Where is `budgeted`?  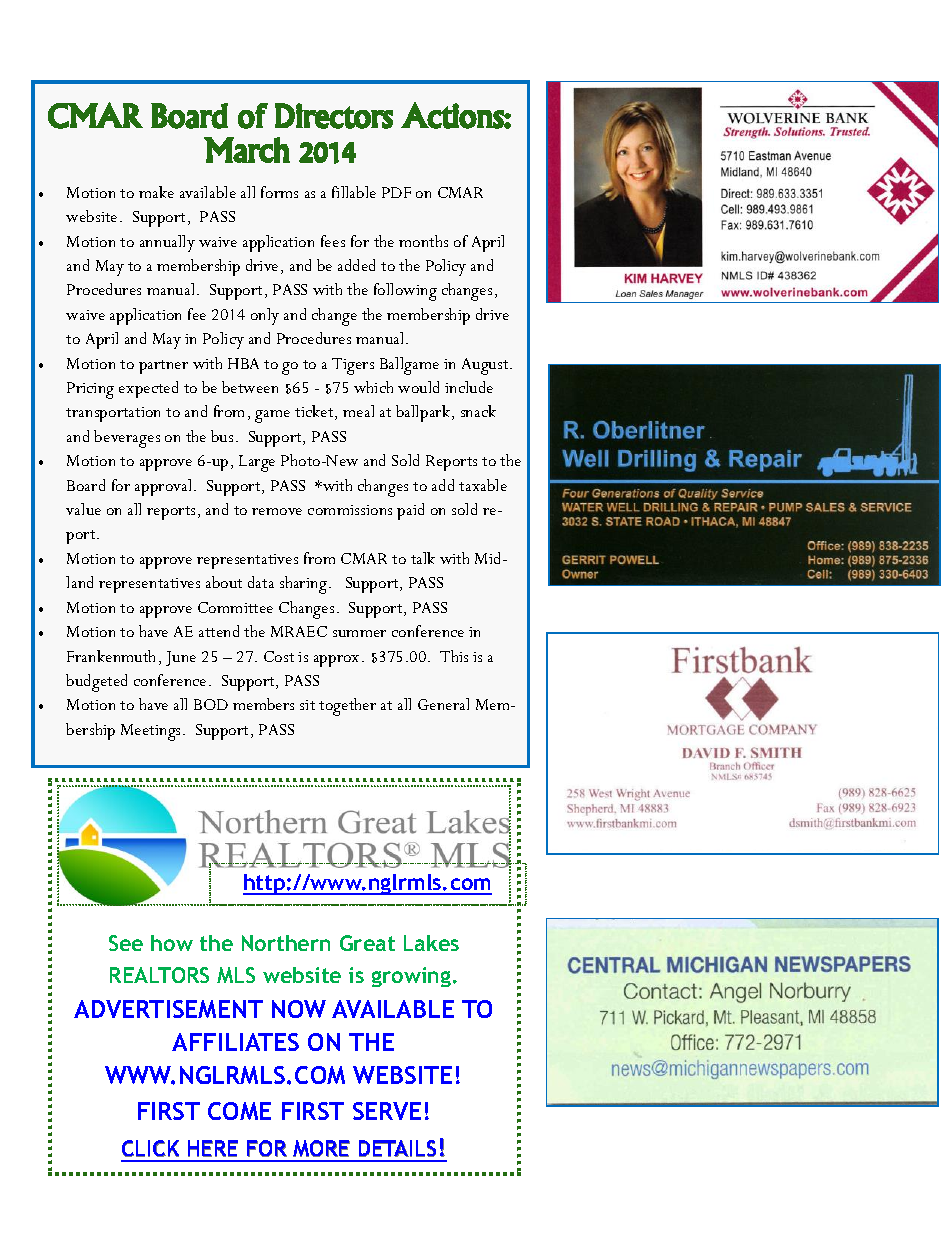
budgeted is located at coordinates (96, 683).
